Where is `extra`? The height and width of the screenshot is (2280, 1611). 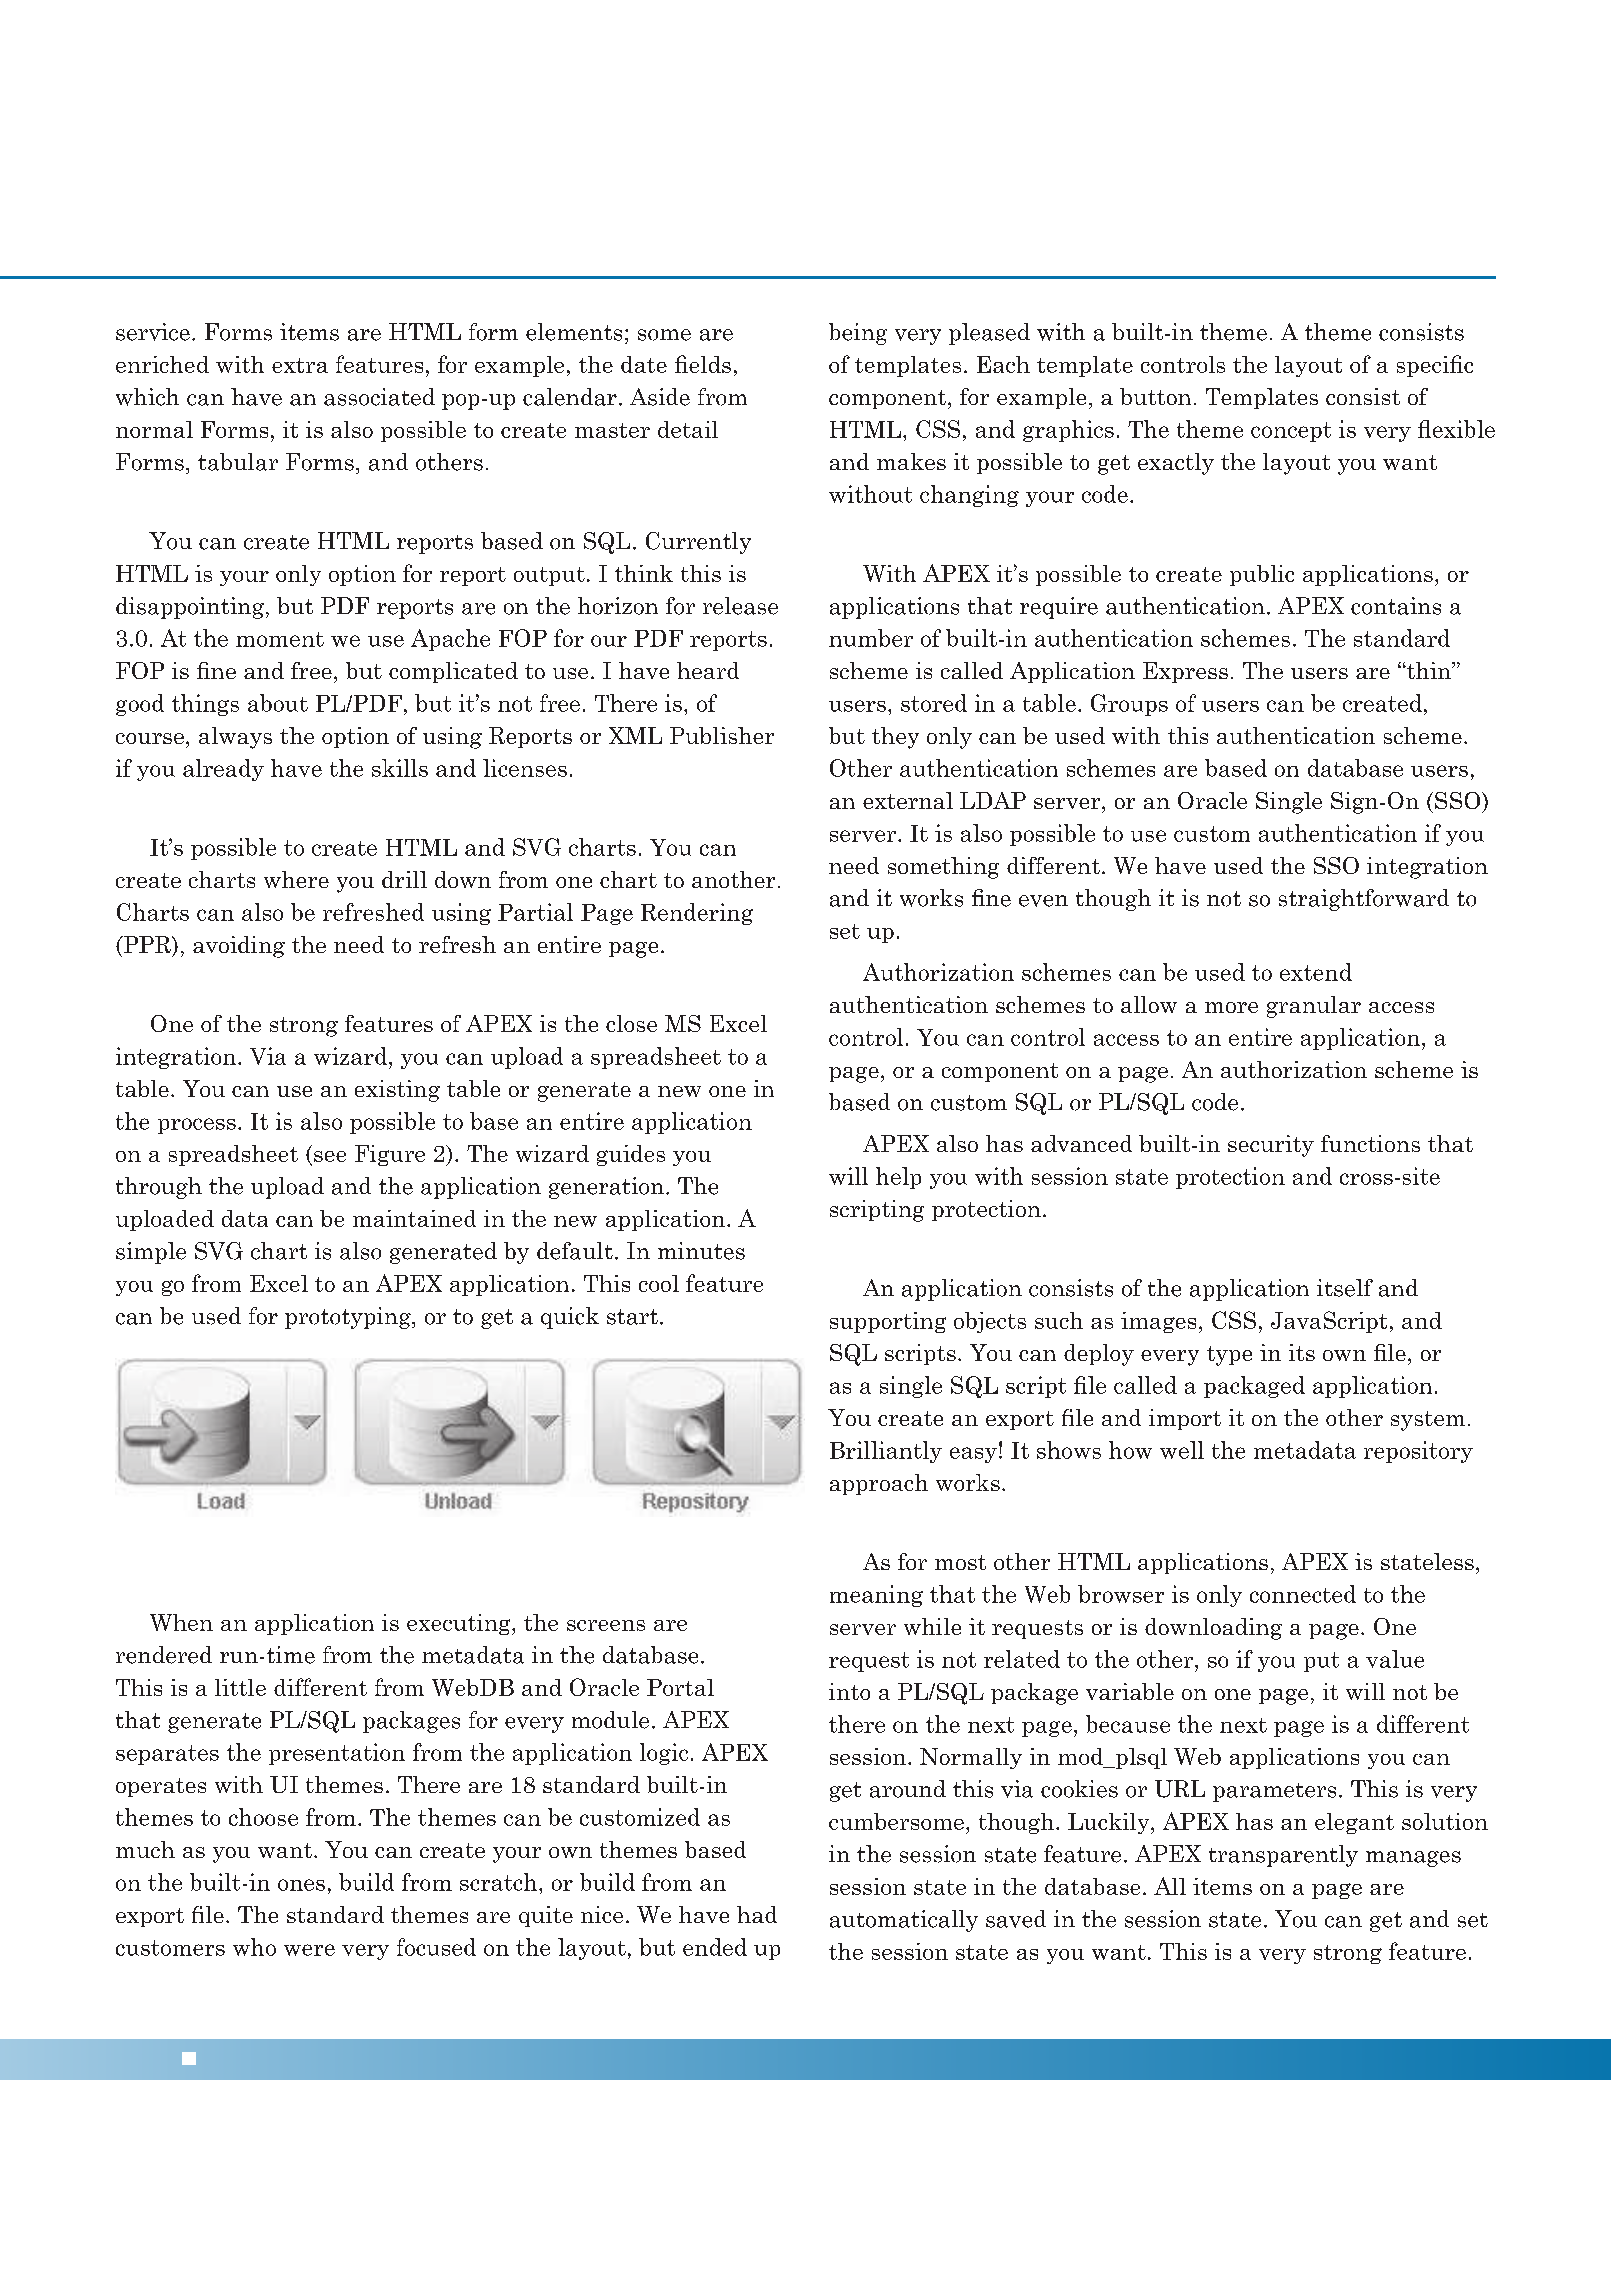
extra is located at coordinates (300, 365).
